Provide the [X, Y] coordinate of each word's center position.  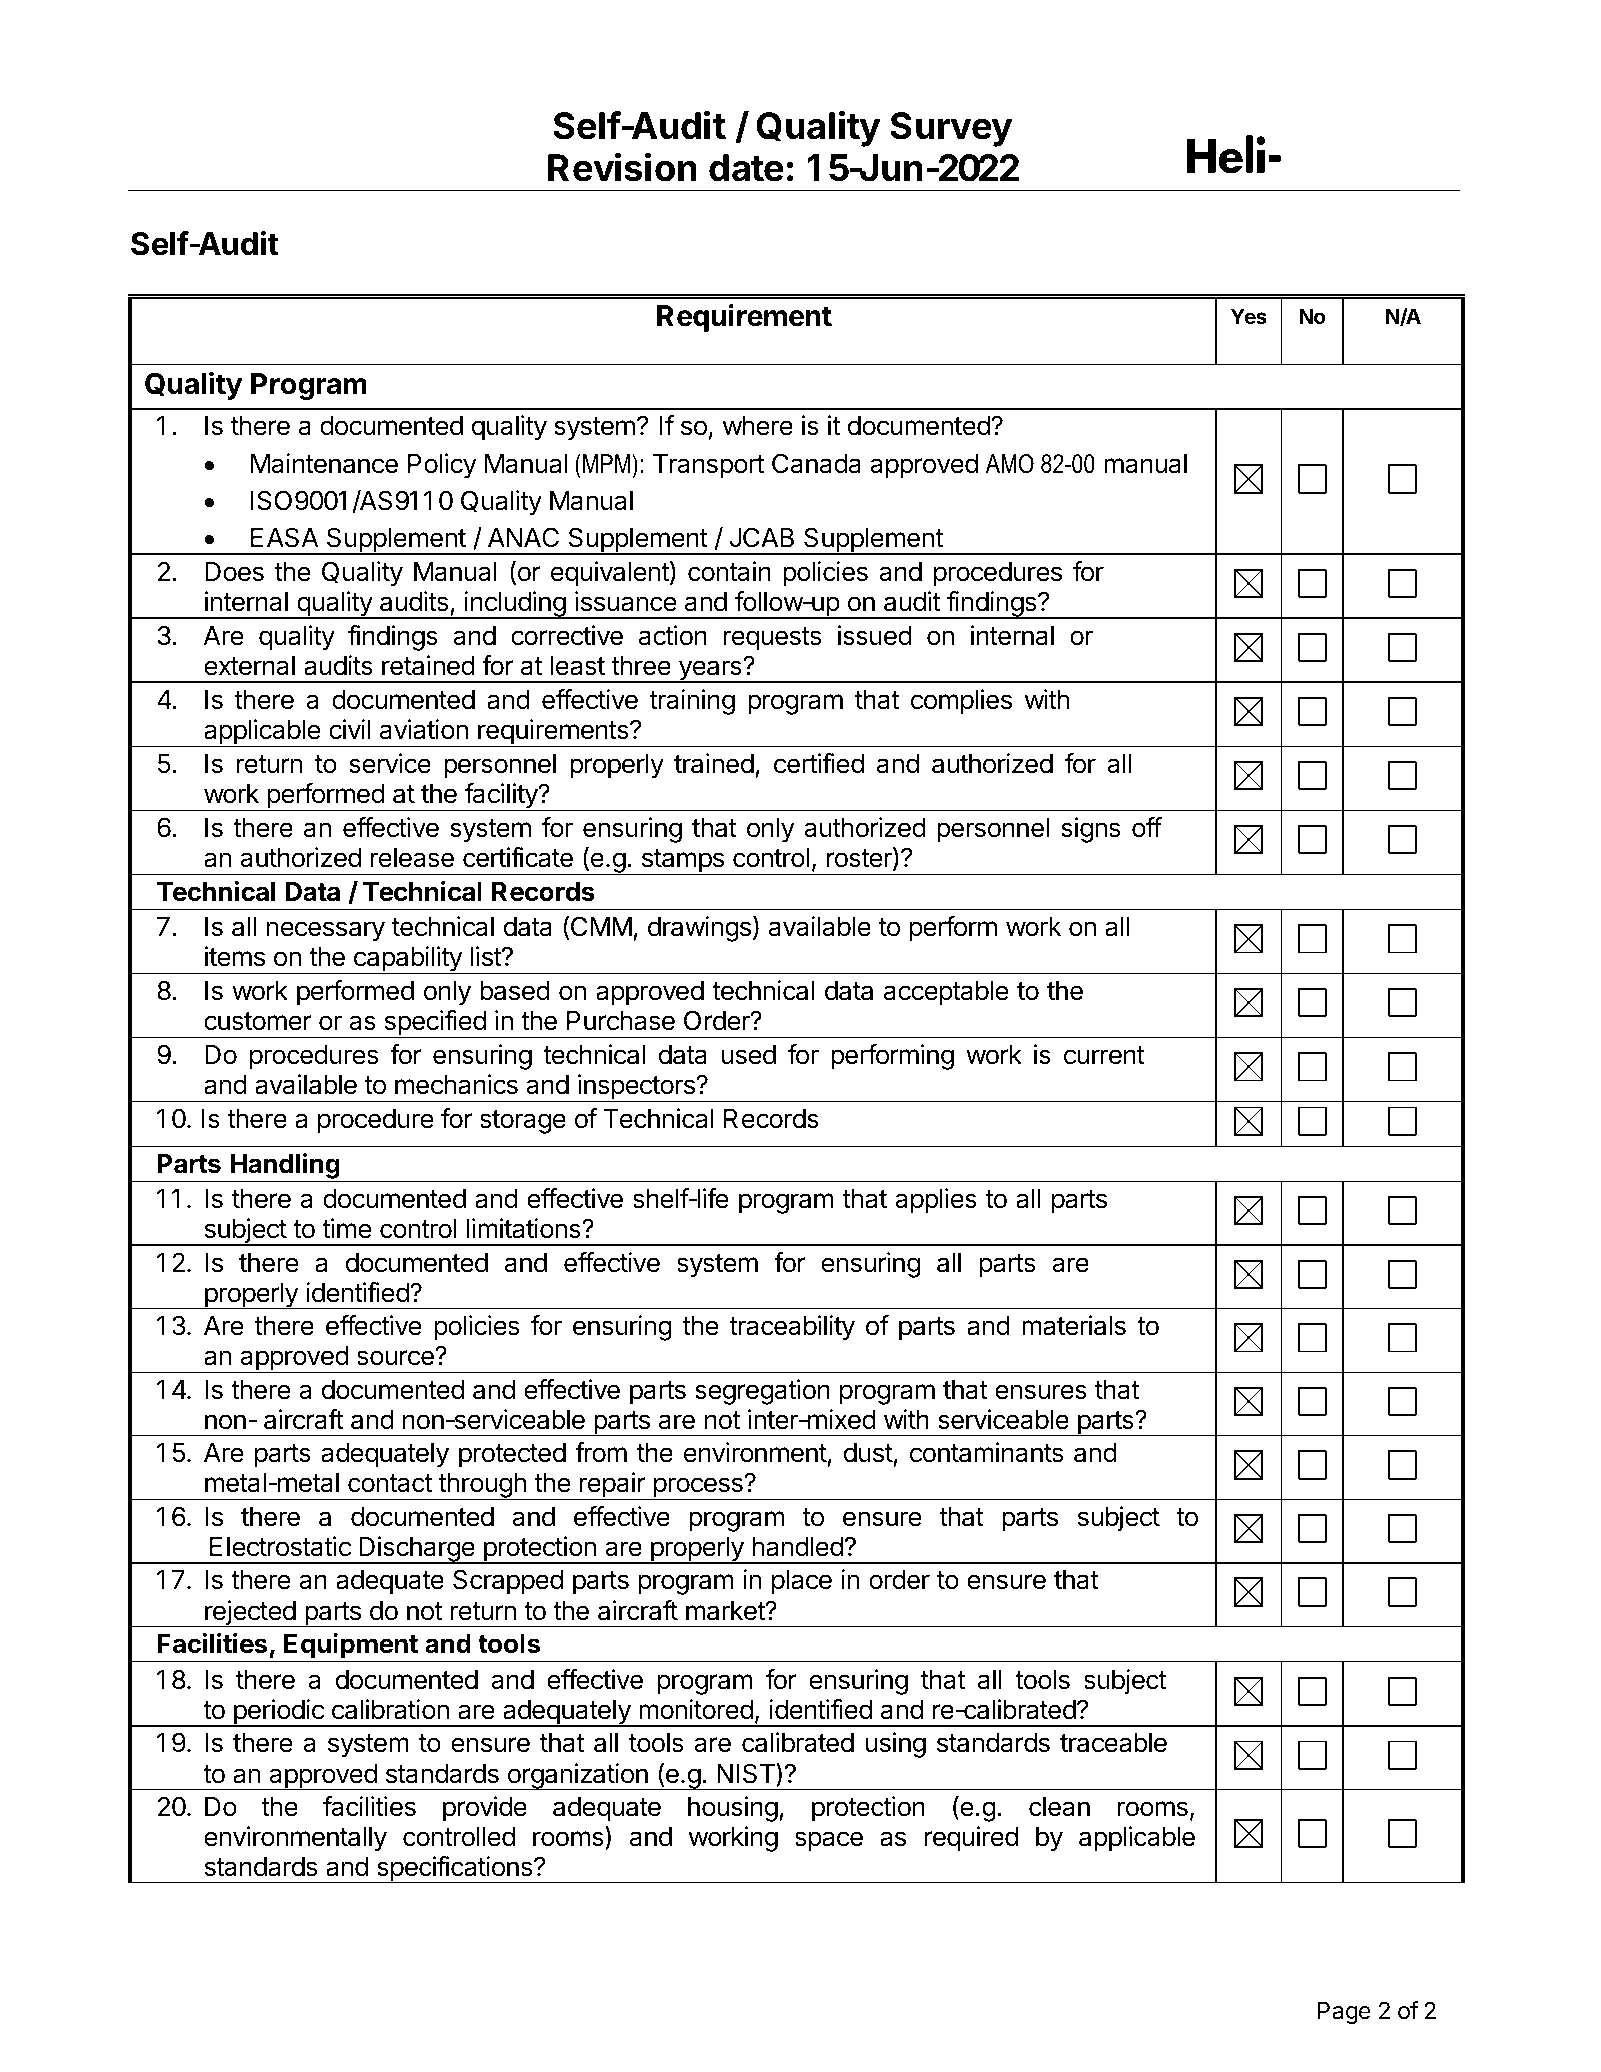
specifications [454, 1869]
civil [349, 729]
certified [819, 763]
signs [1090, 830]
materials [1074, 1325]
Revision [622, 167]
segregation [762, 1392]
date [746, 168]
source [396, 1357]
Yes [1249, 316]
